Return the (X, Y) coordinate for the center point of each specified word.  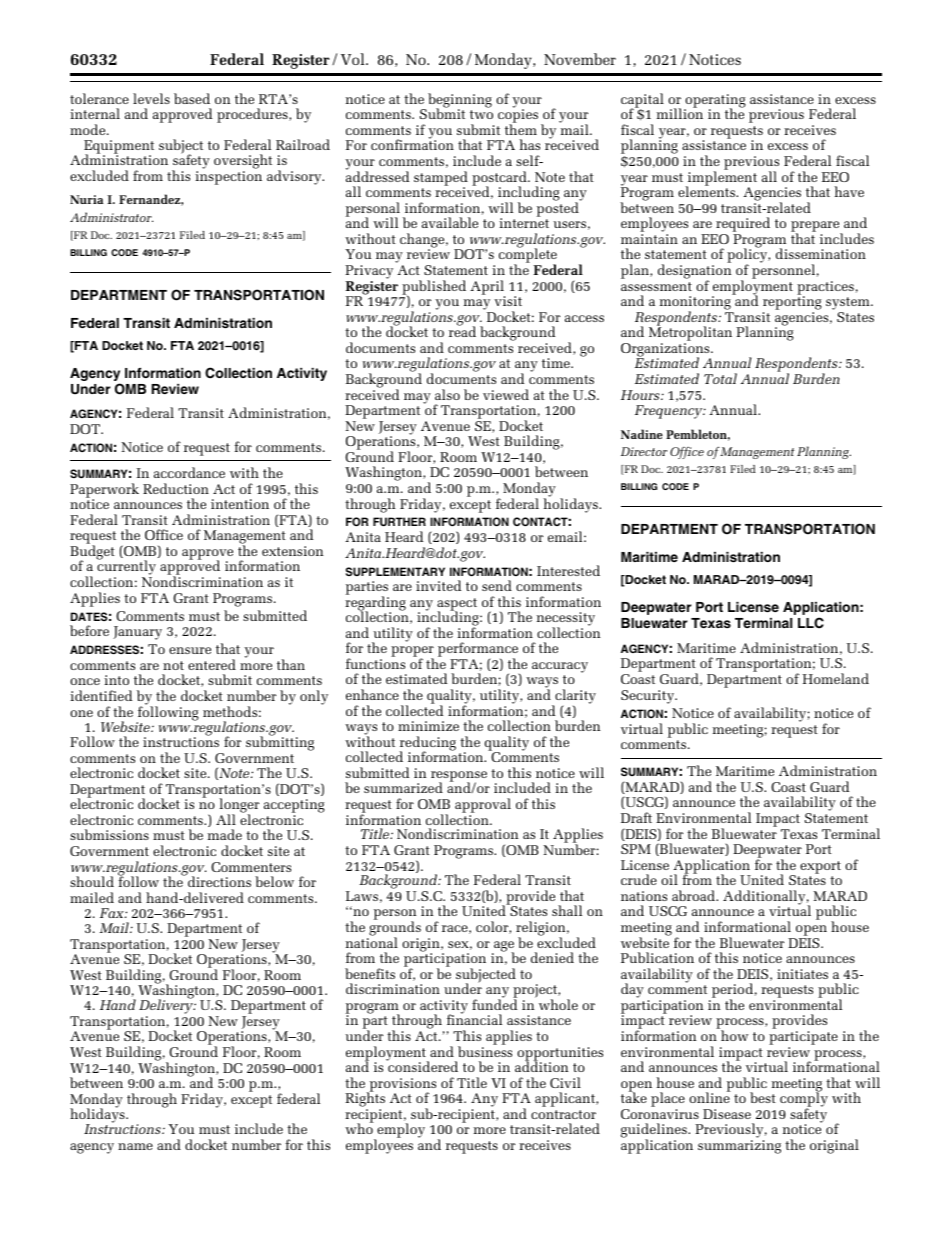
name (135, 1146)
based (192, 98)
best (763, 1097)
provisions (401, 1086)
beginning (460, 101)
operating (715, 102)
